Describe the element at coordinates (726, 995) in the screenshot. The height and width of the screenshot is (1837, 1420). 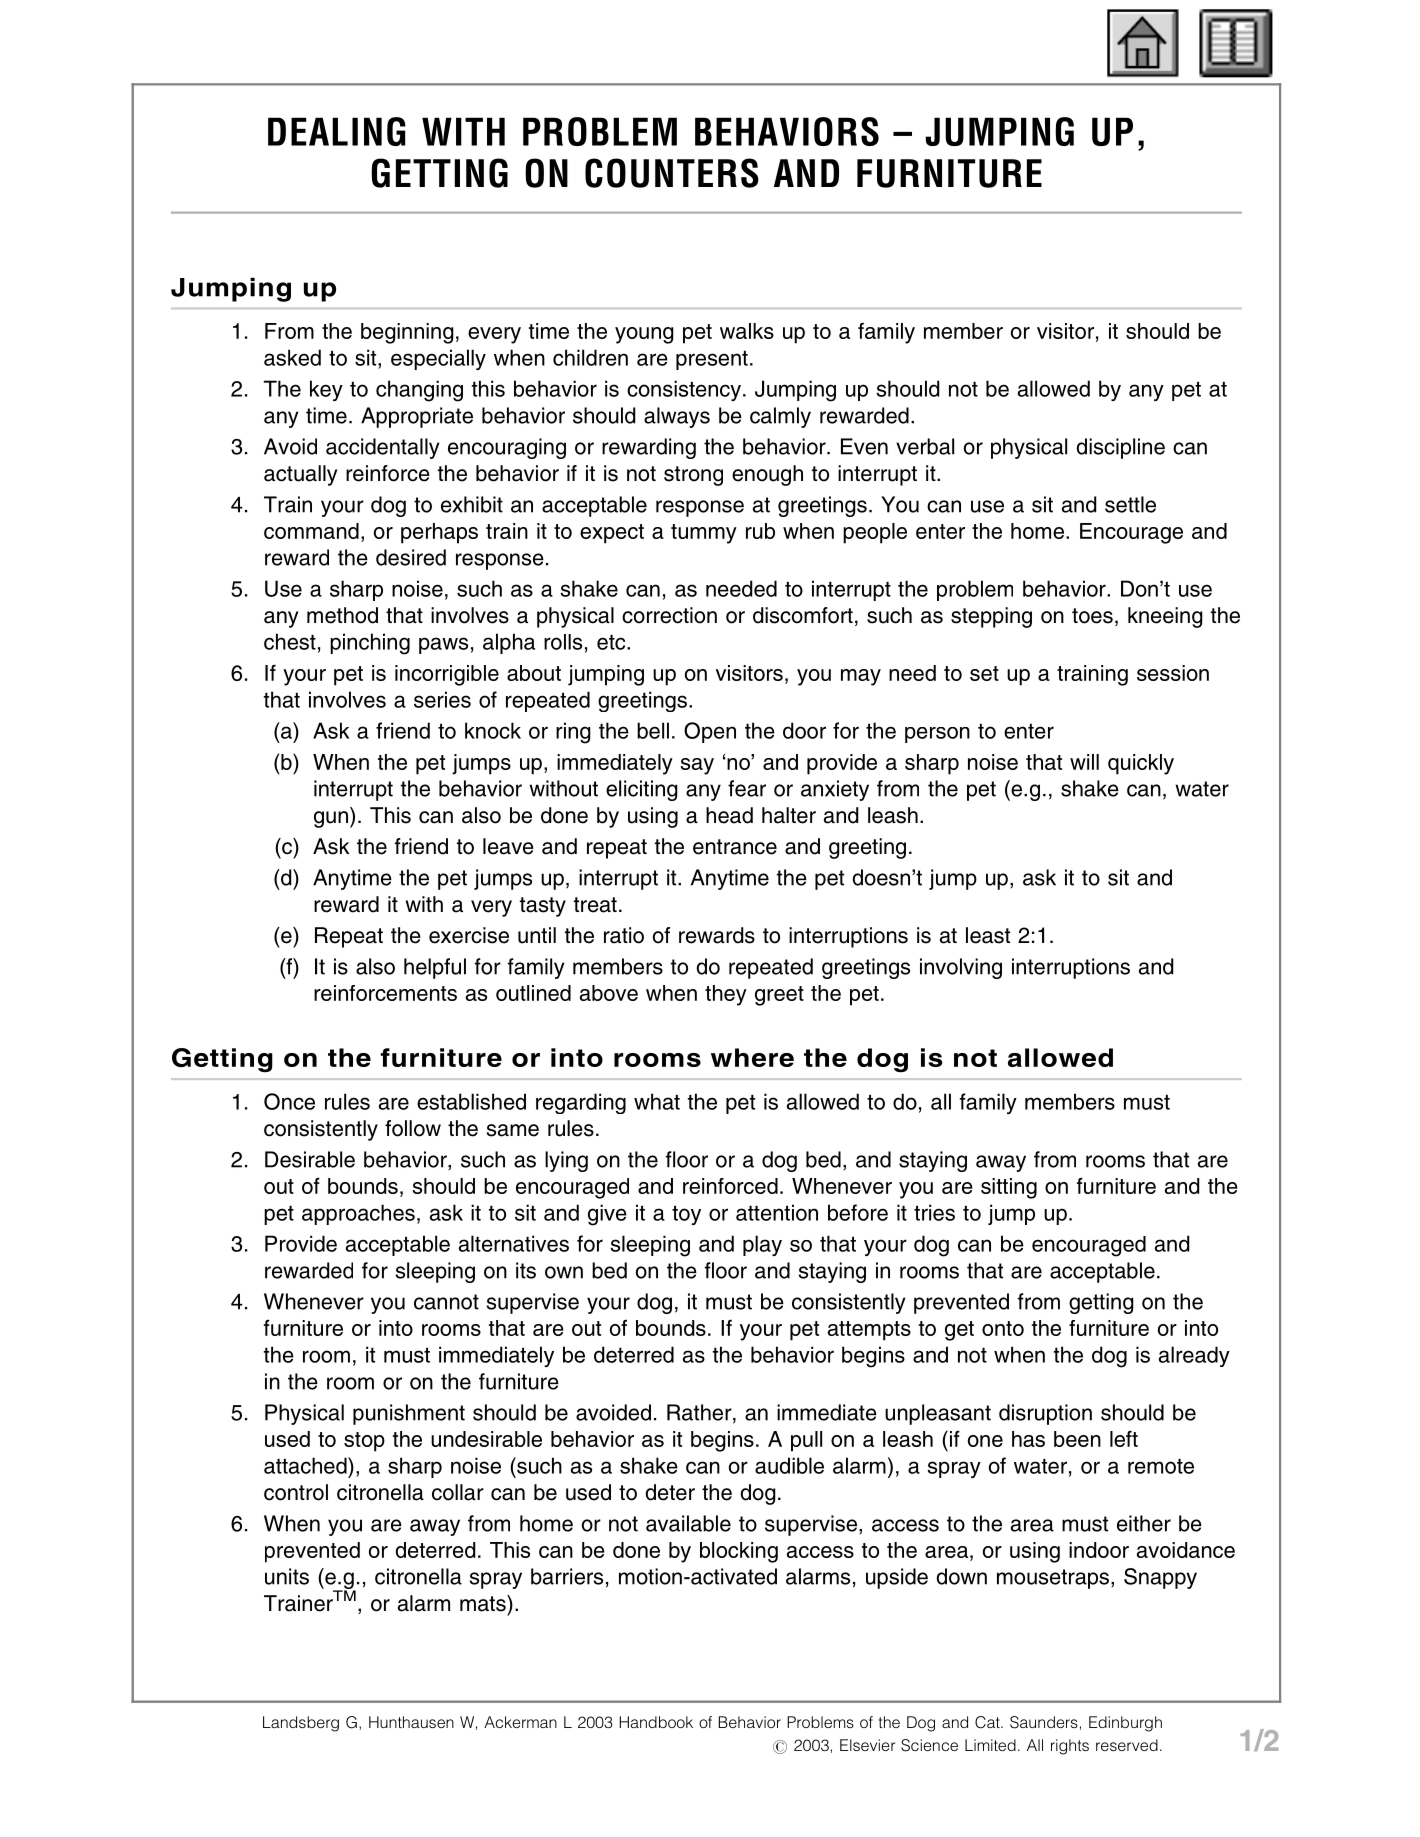
I see `they` at that location.
